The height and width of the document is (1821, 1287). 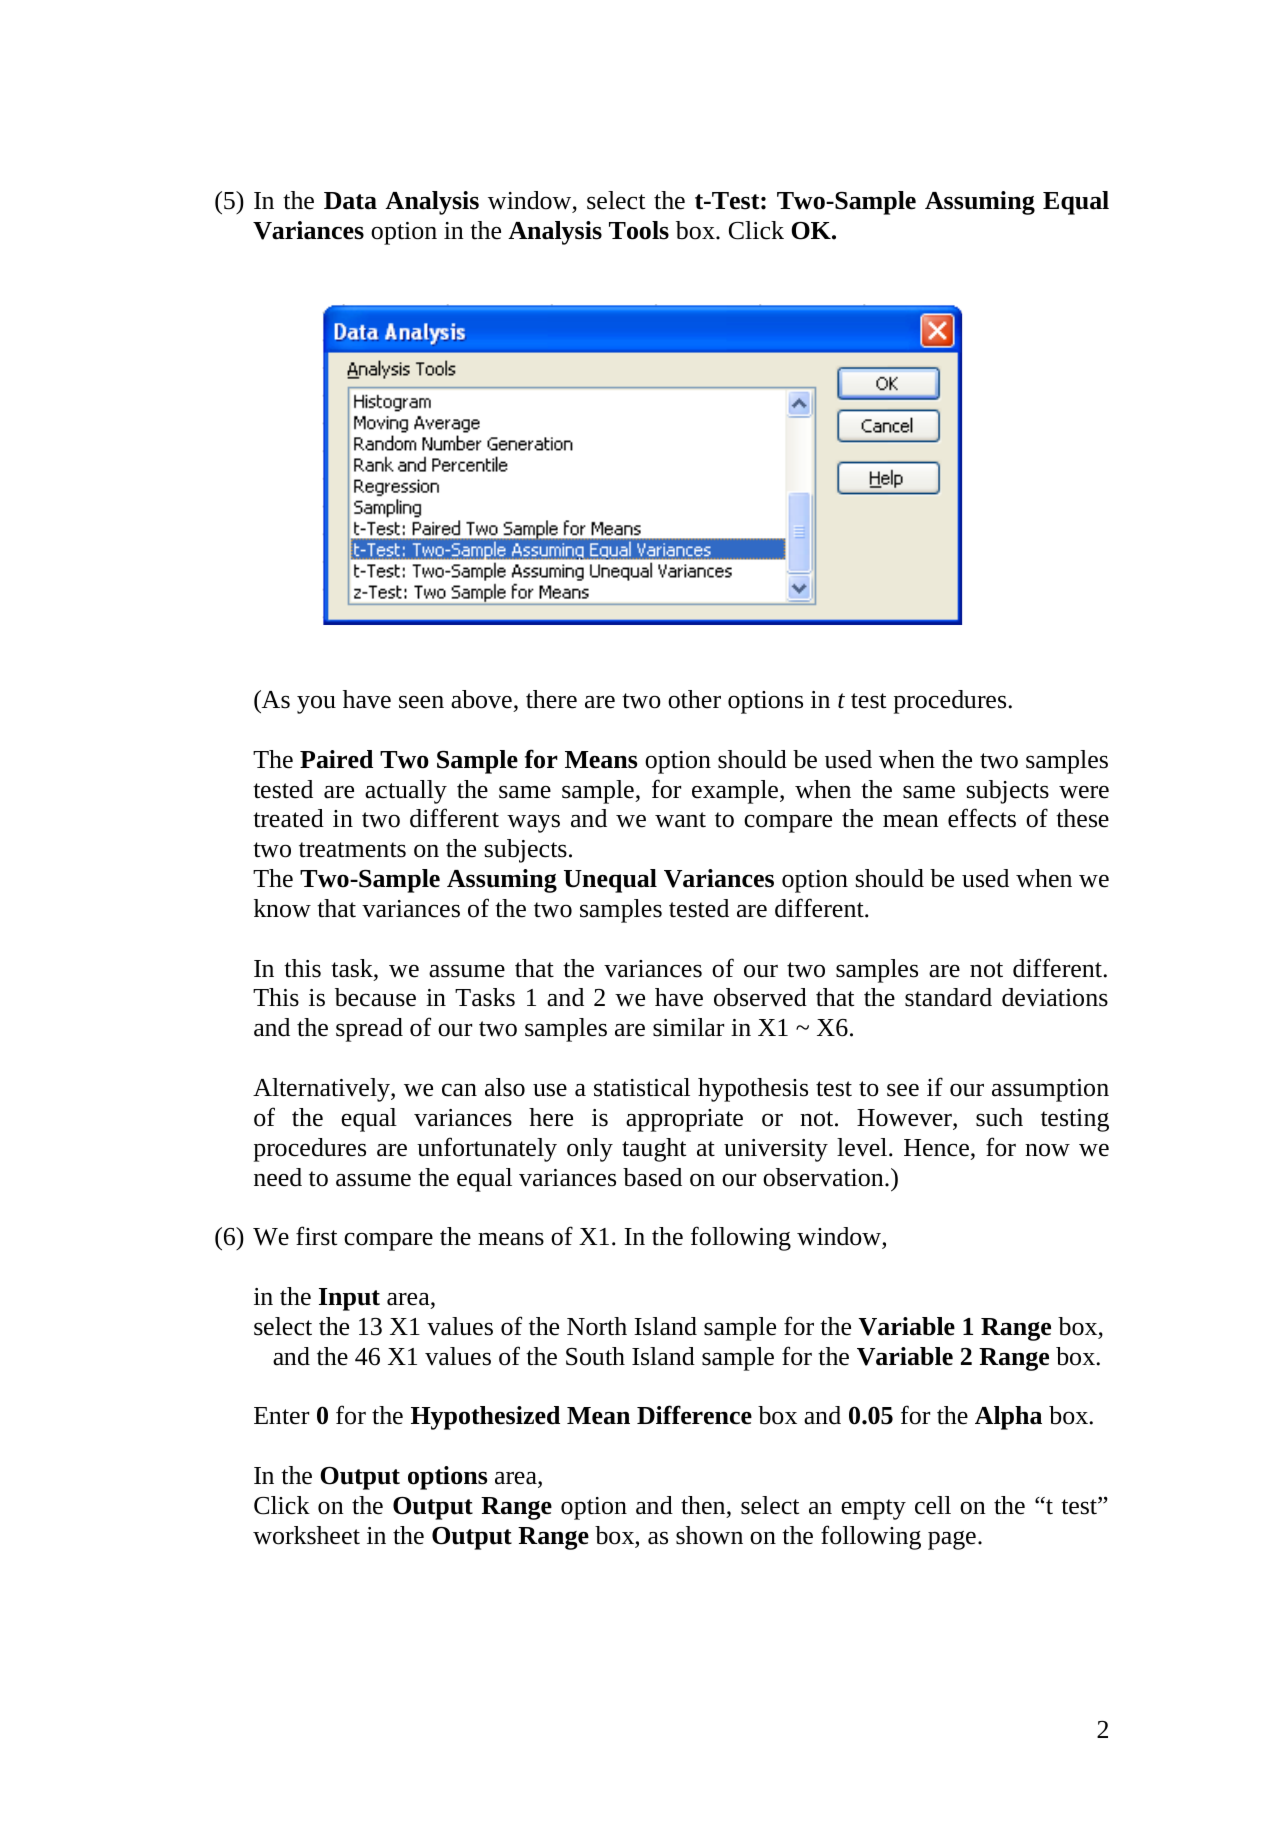 I want to click on other, so click(x=694, y=699).
